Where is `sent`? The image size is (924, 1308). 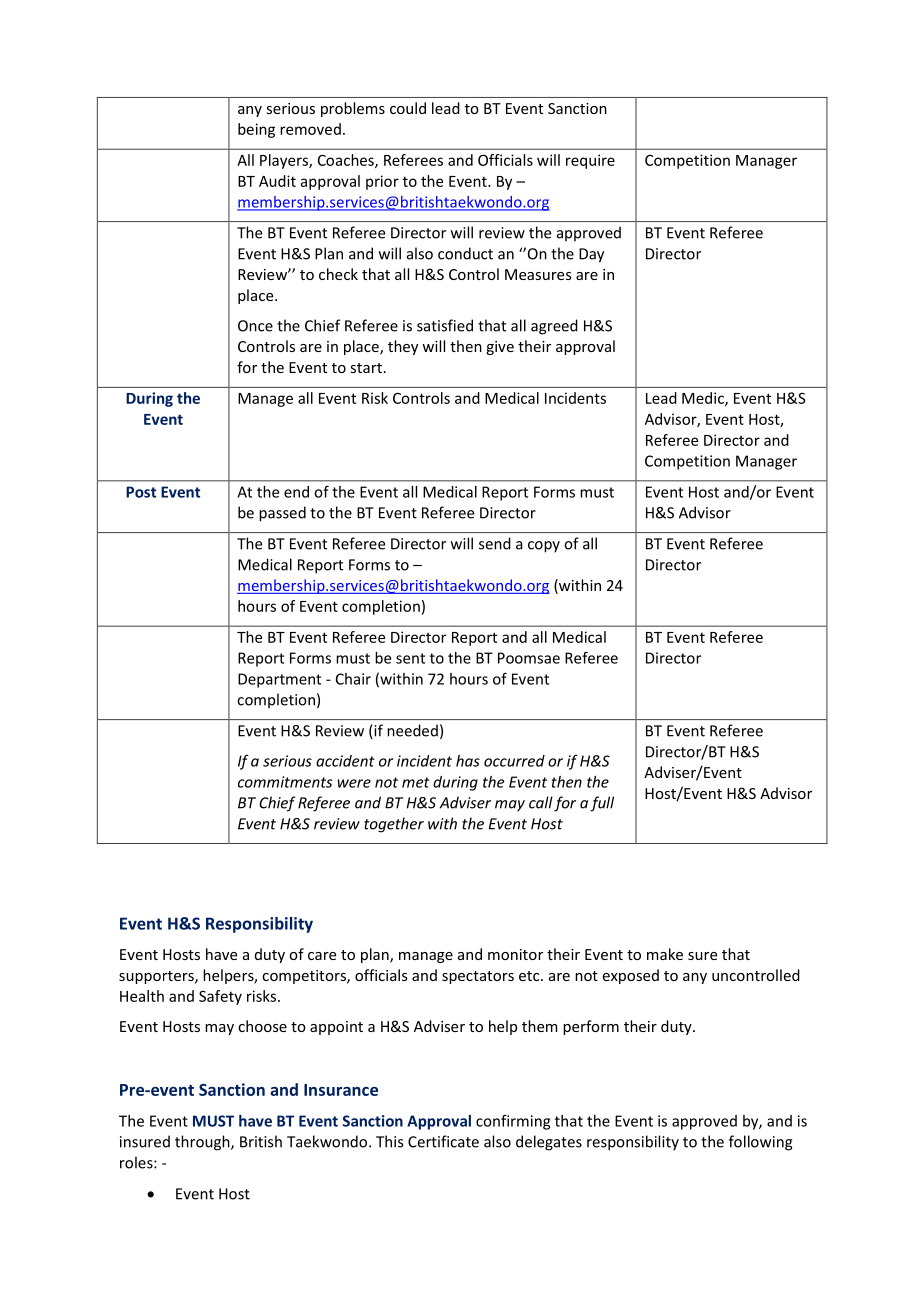 sent is located at coordinates (410, 658).
